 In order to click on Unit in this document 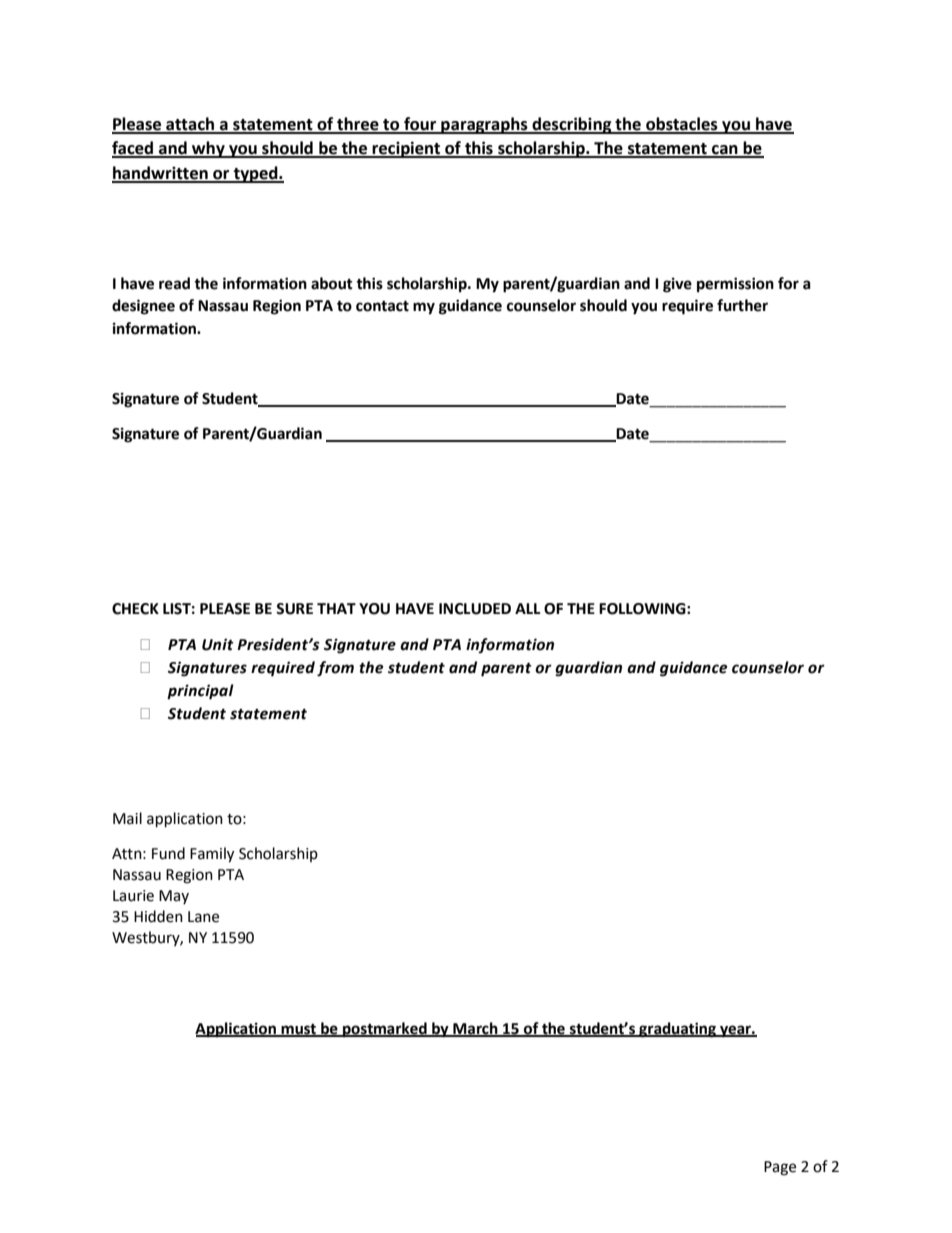, I will do `click(218, 644)`.
